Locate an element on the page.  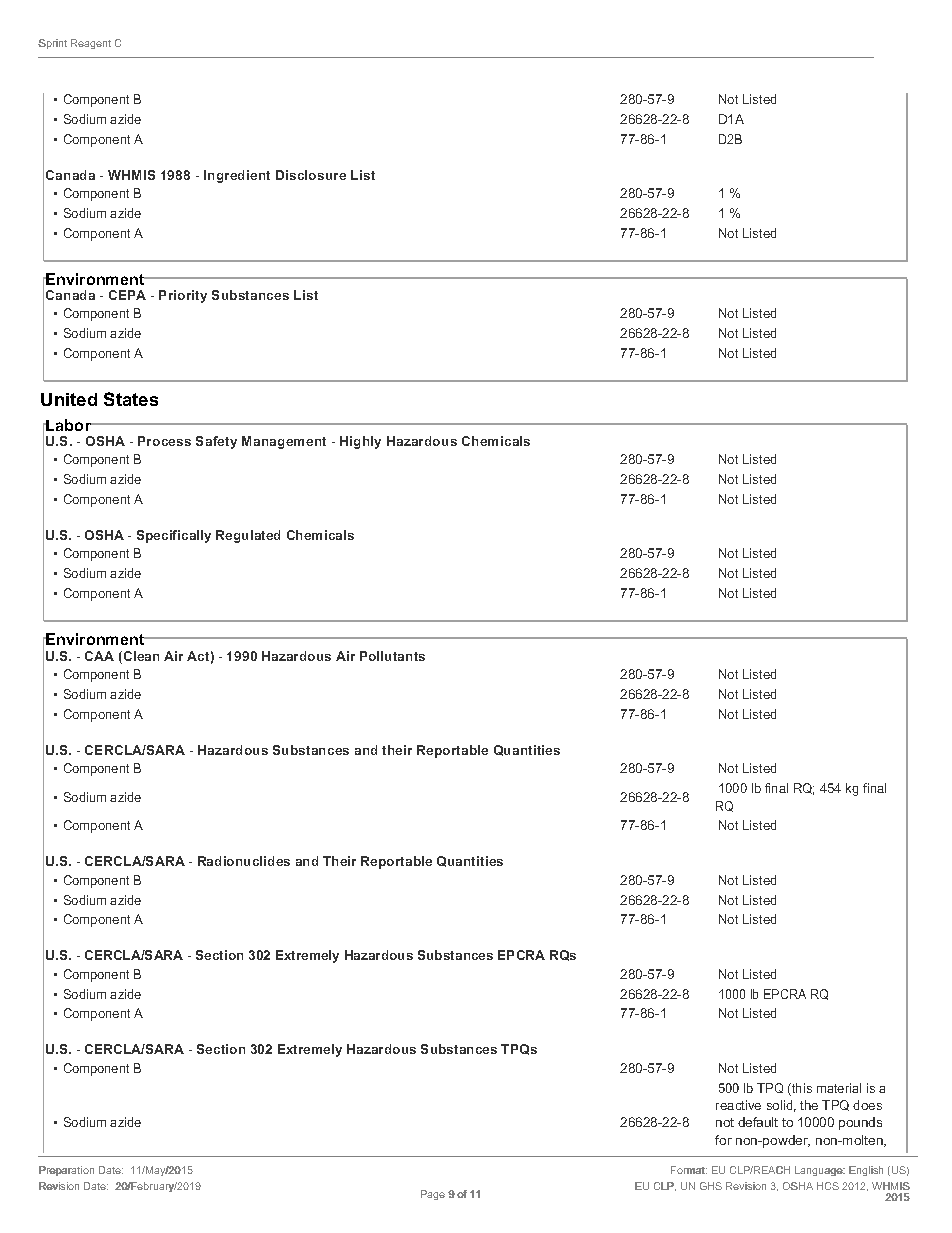
reactive is located at coordinates (738, 1105).
